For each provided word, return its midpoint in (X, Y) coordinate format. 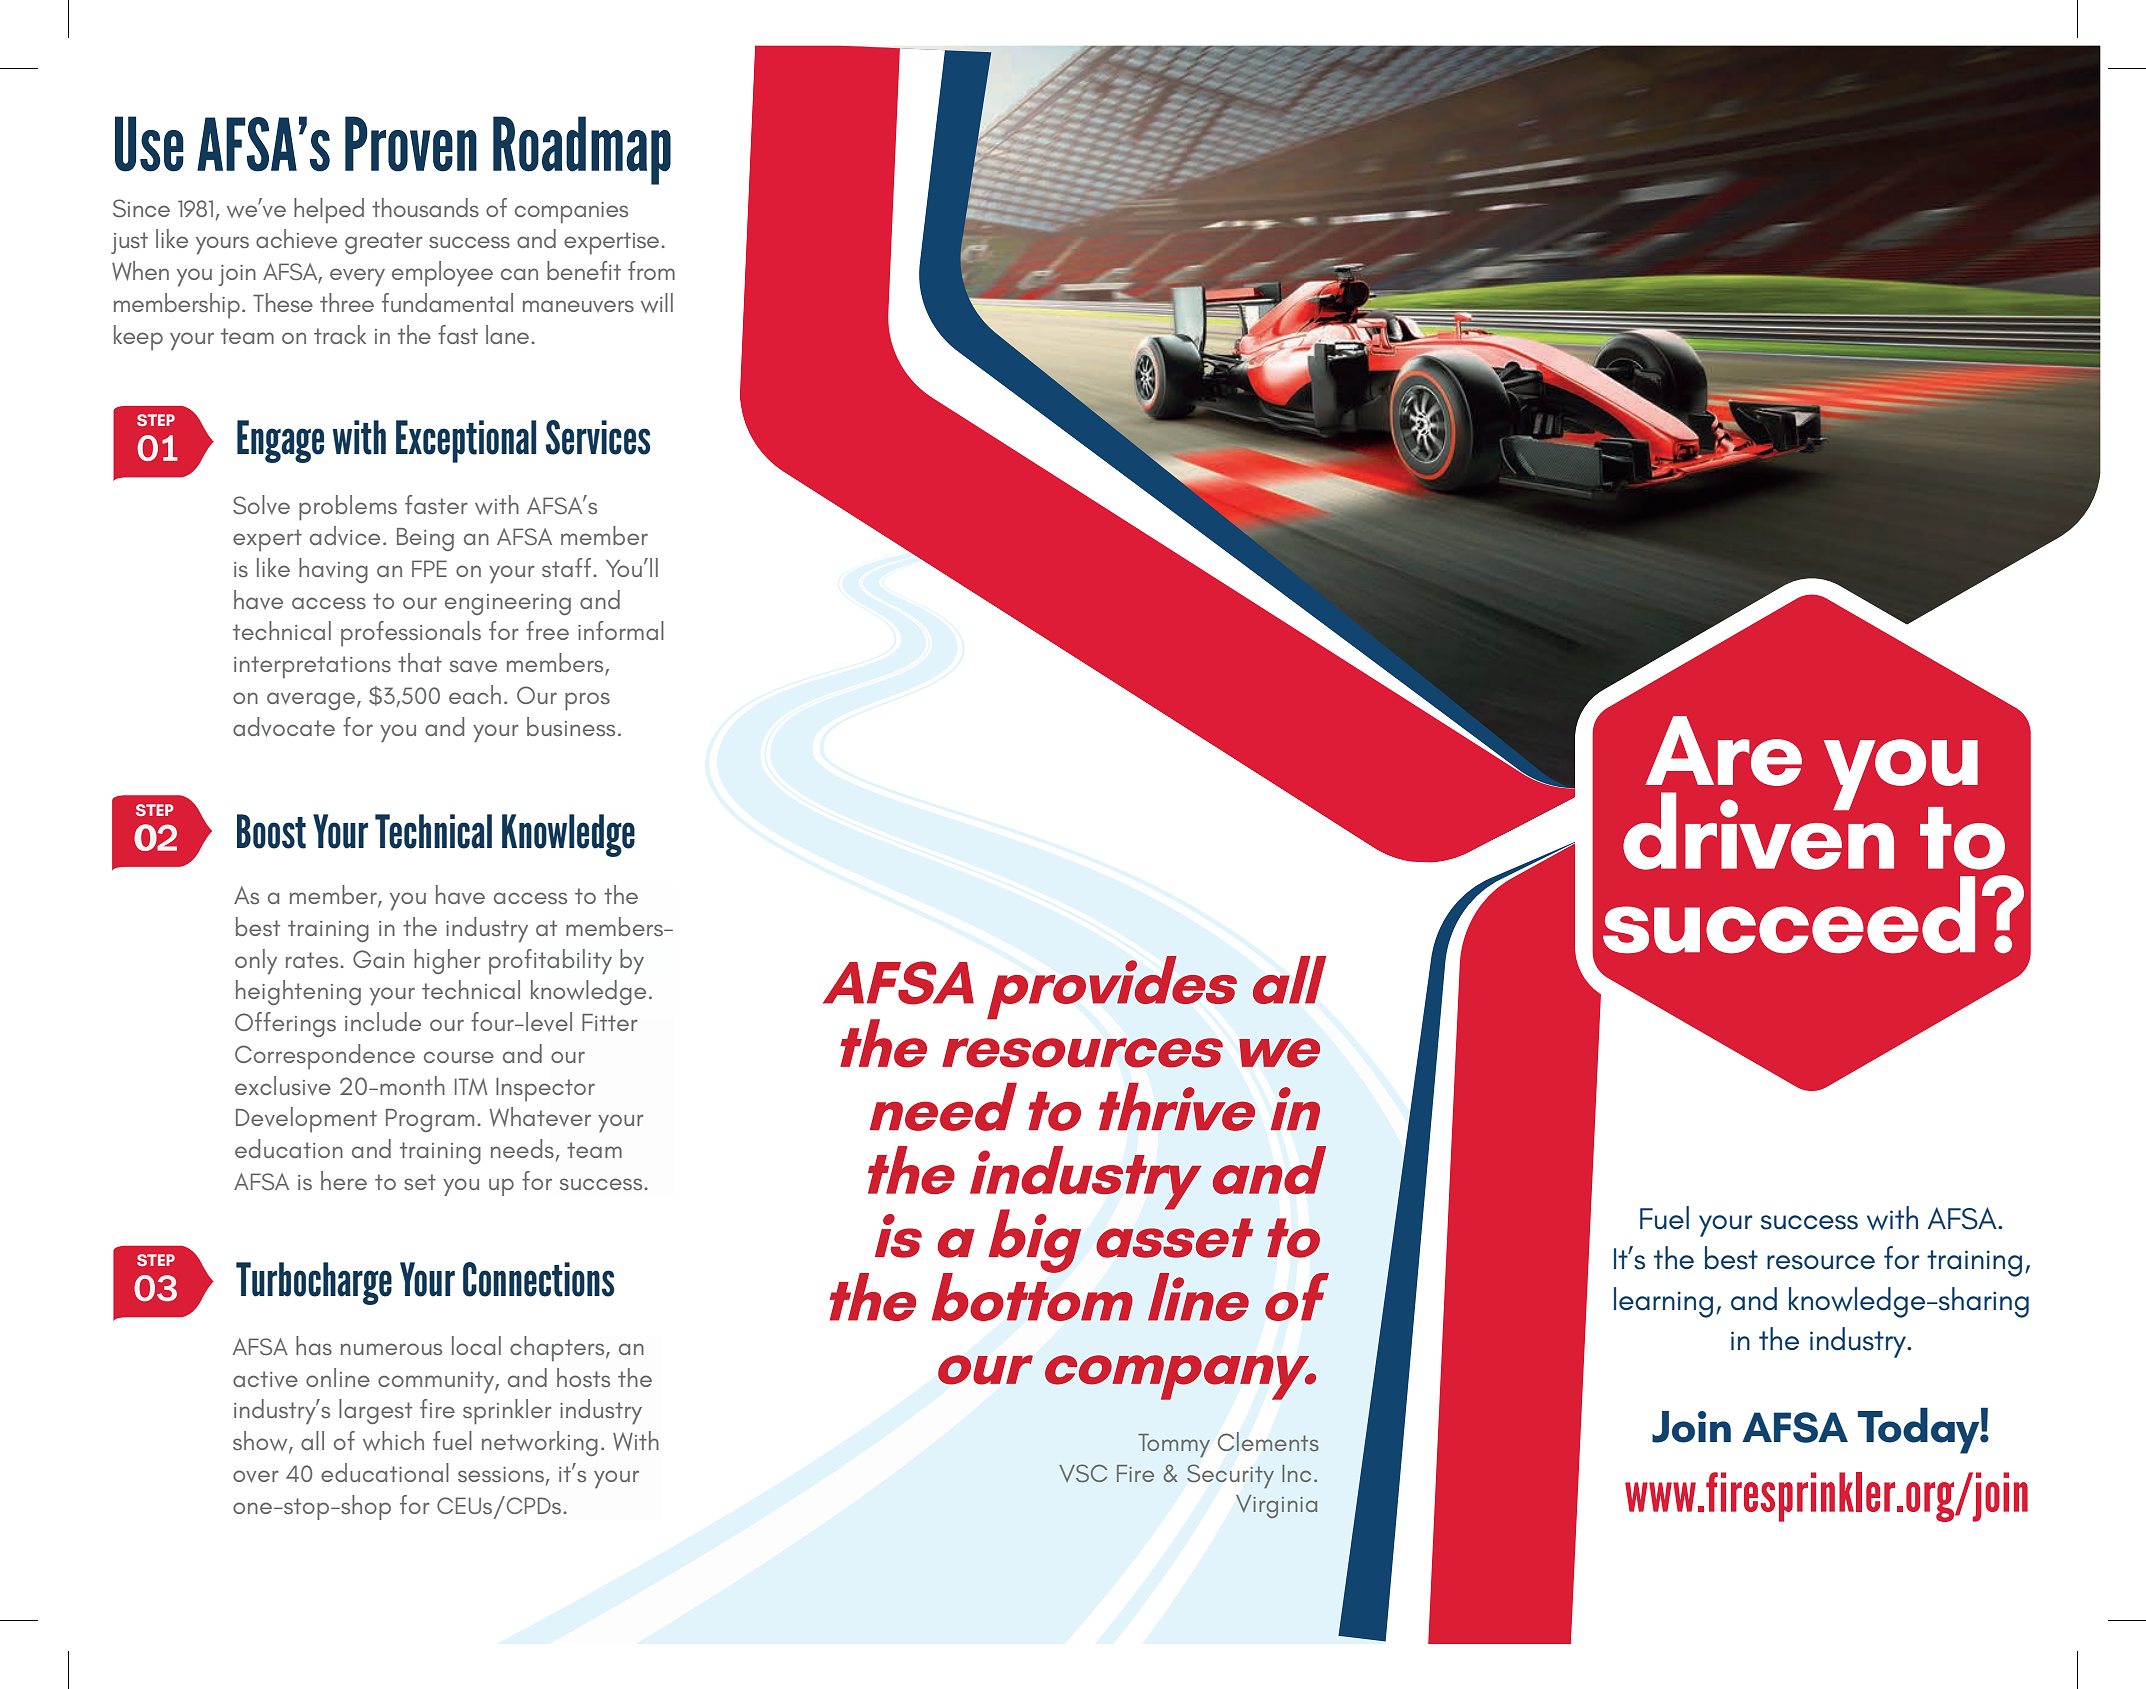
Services (598, 437)
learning (1663, 1302)
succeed (1789, 914)
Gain (378, 959)
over (256, 1476)
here (344, 1180)
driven (1758, 830)
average (311, 701)
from (651, 270)
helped (329, 211)
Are (1723, 751)
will (657, 303)
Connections (539, 1279)
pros (587, 701)
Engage (280, 441)
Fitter (610, 1022)
